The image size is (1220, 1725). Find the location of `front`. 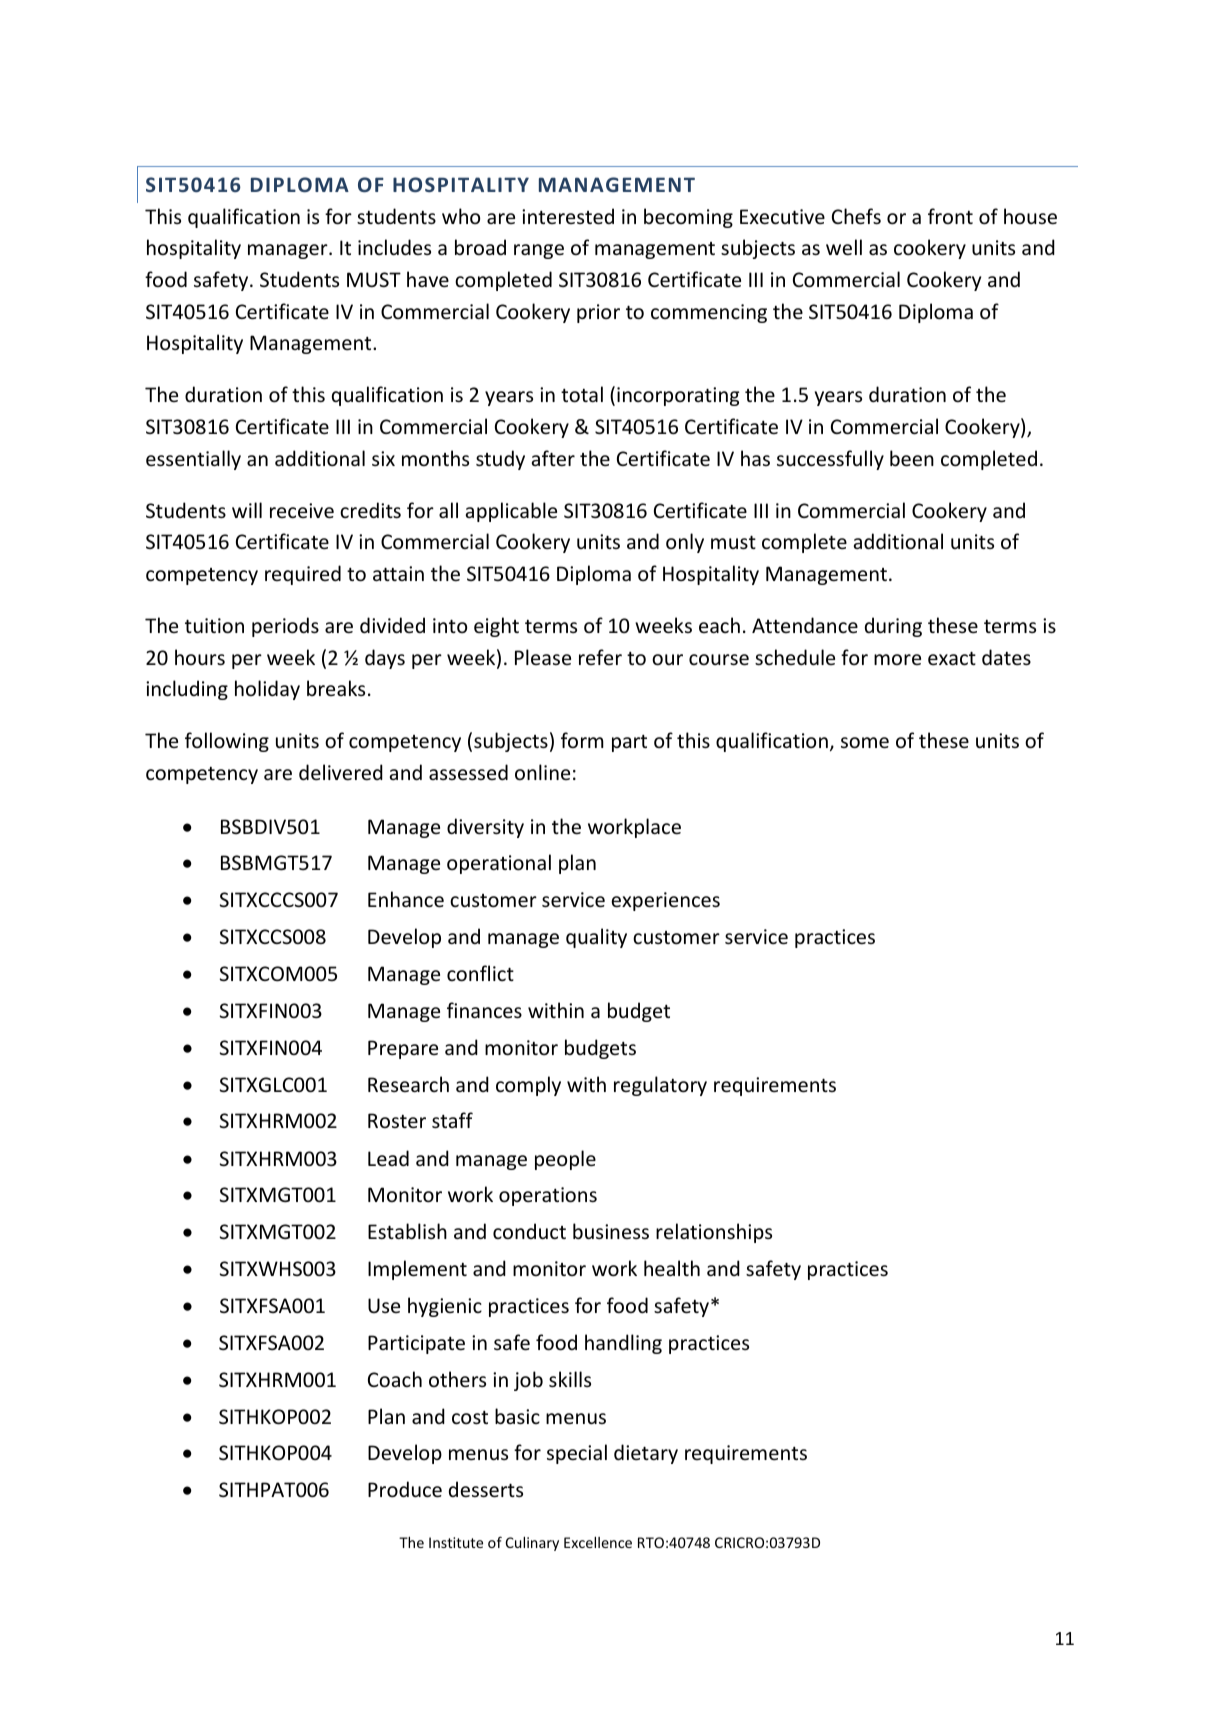

front is located at coordinates (950, 216).
